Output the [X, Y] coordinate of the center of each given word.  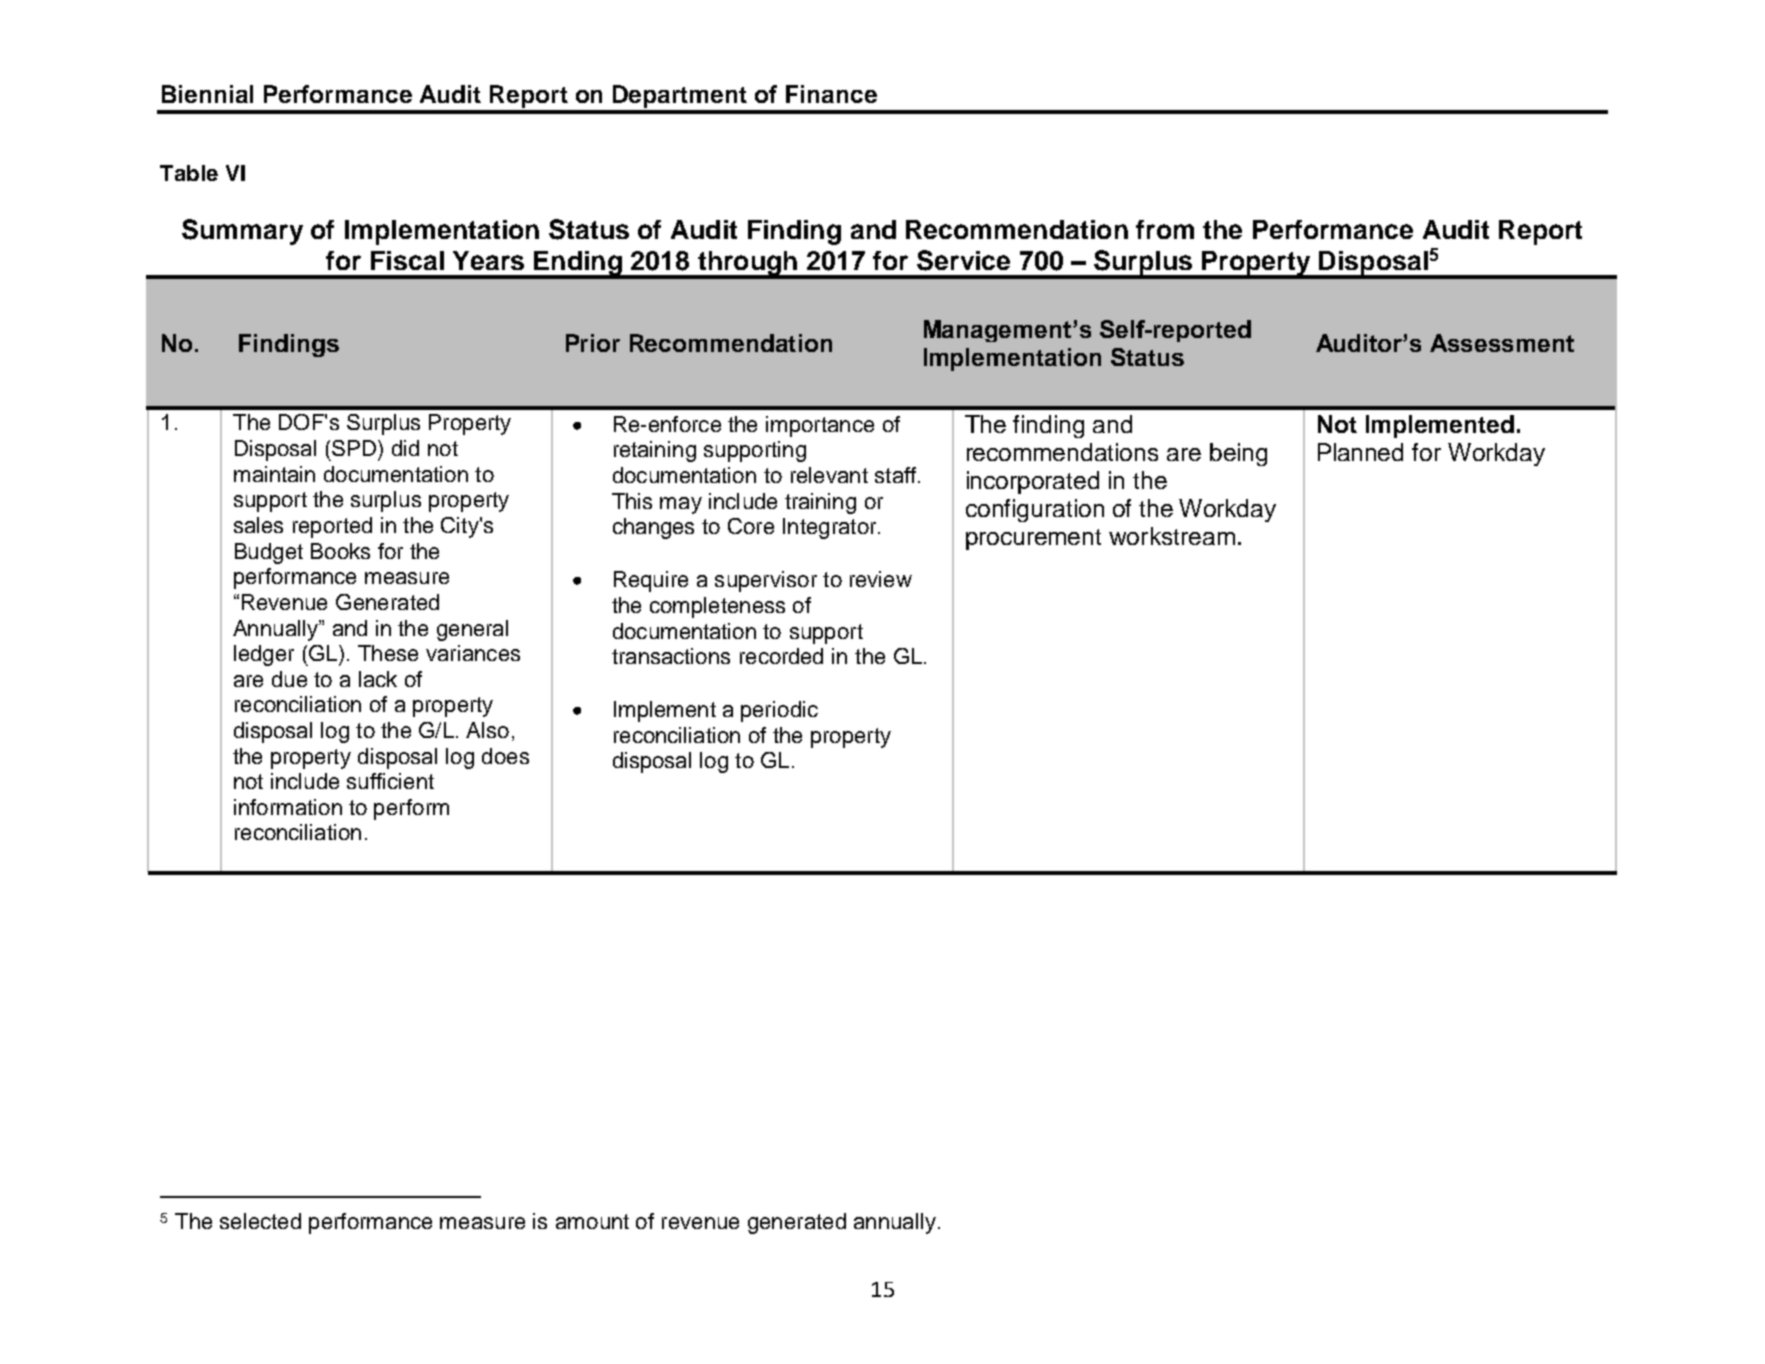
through [747, 264]
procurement [1033, 539]
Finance [831, 94]
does [505, 756]
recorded [781, 656]
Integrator [831, 528]
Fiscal [407, 260]
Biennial [207, 94]
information [288, 807]
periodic [779, 711]
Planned [1360, 452]
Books [340, 551]
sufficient [390, 781]
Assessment [1502, 343]
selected [260, 1221]
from [1165, 229]
